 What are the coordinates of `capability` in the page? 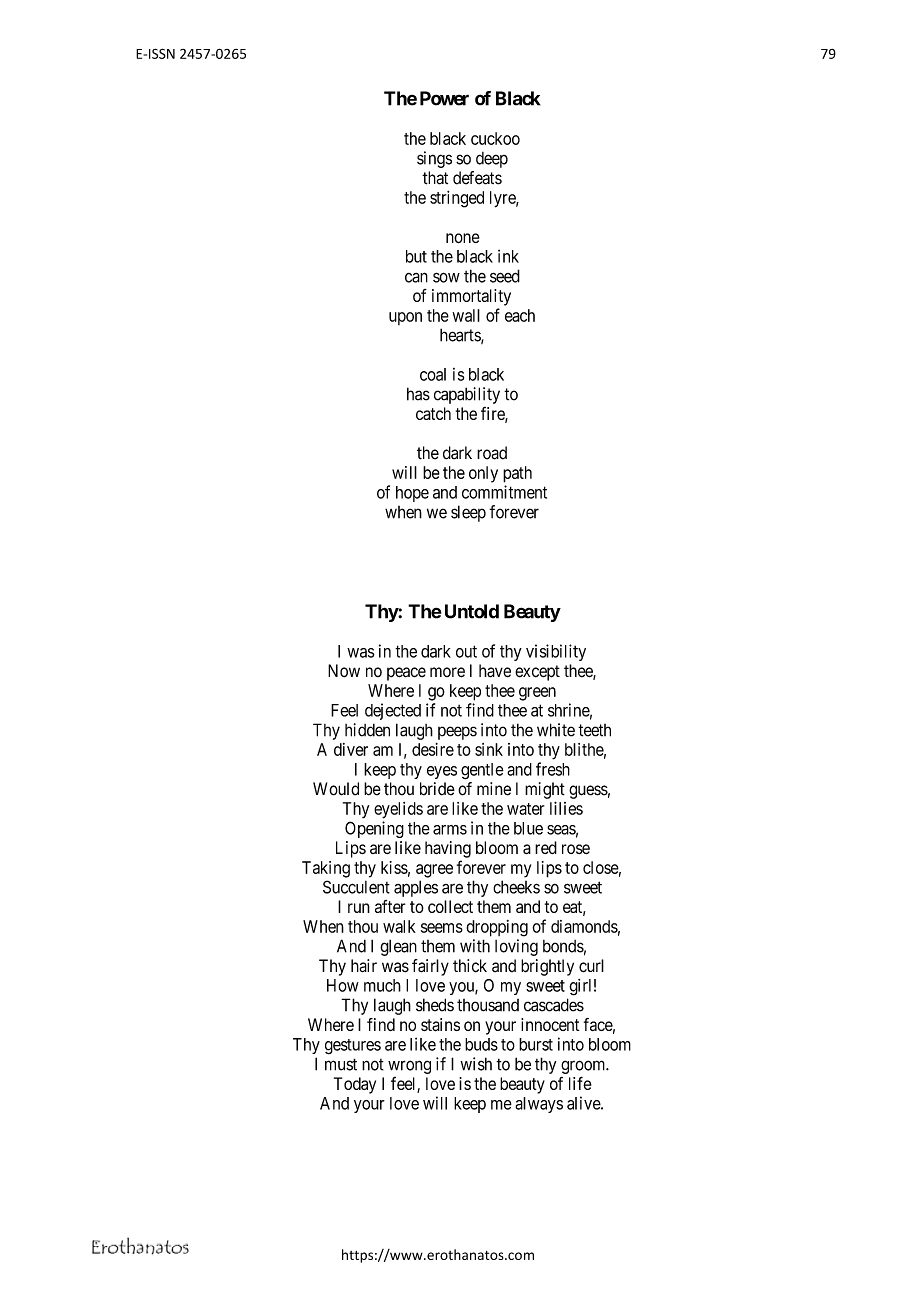 It's located at (467, 395).
